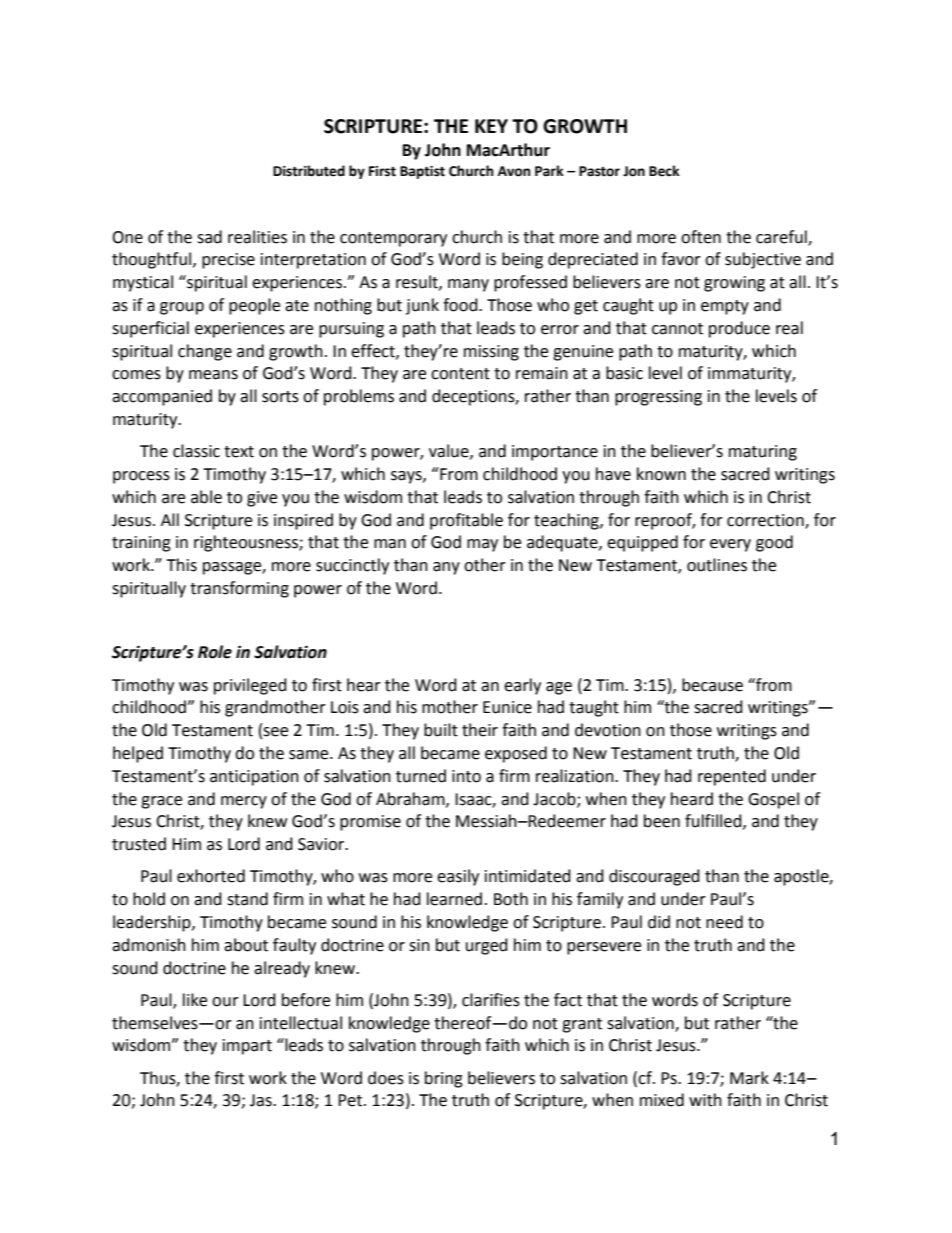 The width and height of the screenshot is (952, 1233). What do you see at coordinates (664, 171) in the screenshot?
I see `Beck` at bounding box center [664, 171].
